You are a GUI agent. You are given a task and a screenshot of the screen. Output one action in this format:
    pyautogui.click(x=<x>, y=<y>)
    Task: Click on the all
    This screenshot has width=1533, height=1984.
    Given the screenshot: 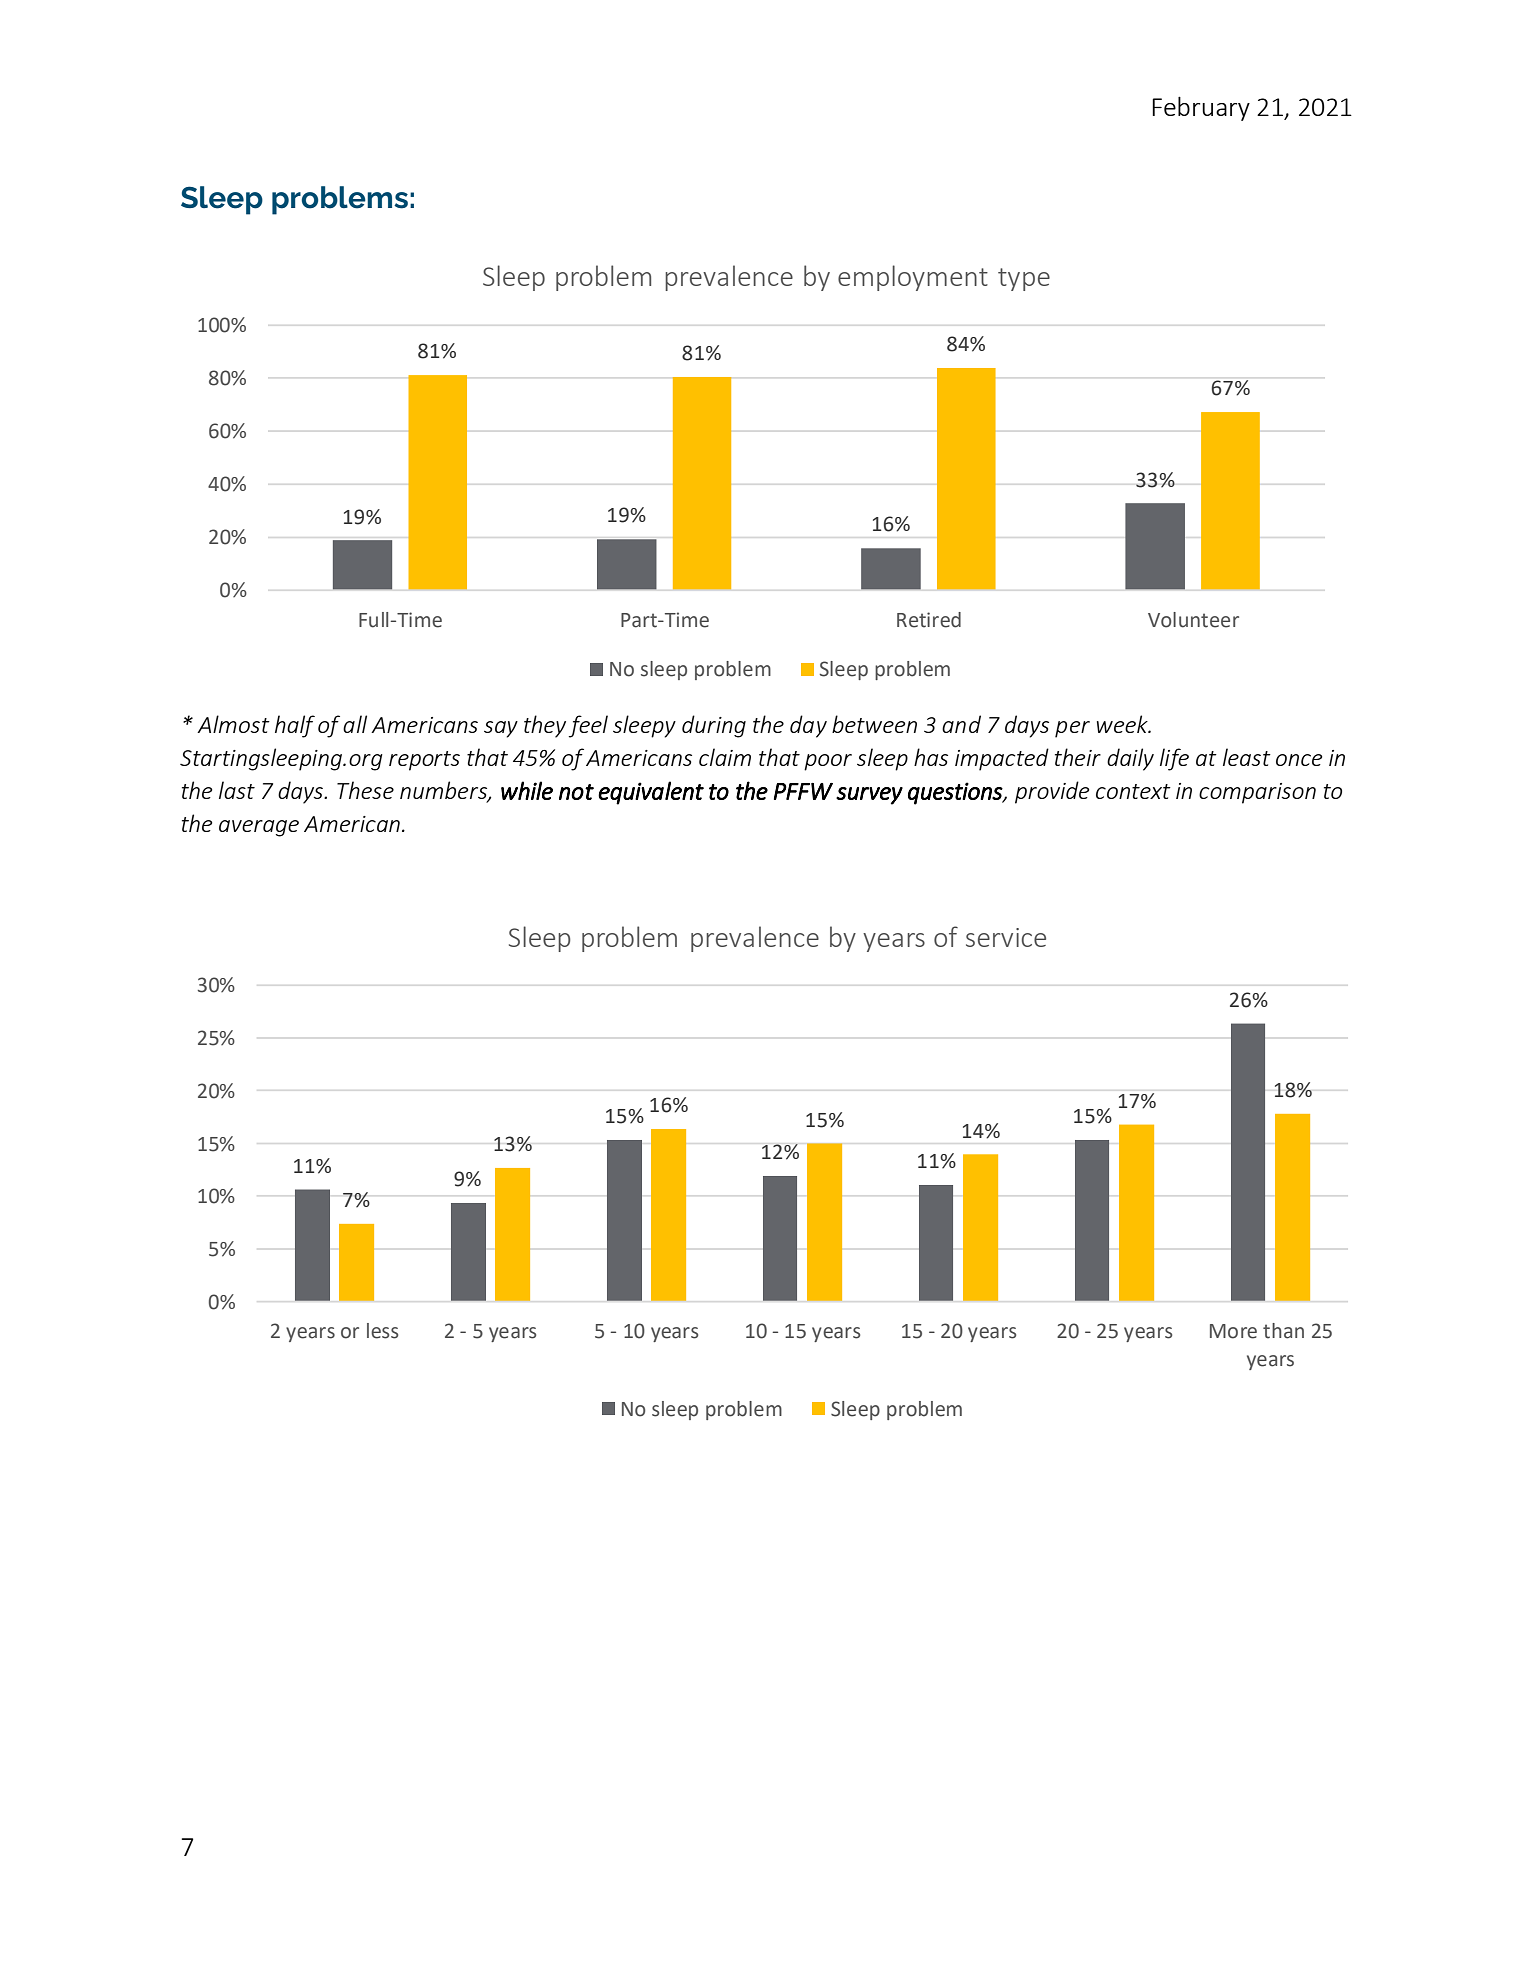 What is the action you would take?
    pyautogui.click(x=355, y=724)
